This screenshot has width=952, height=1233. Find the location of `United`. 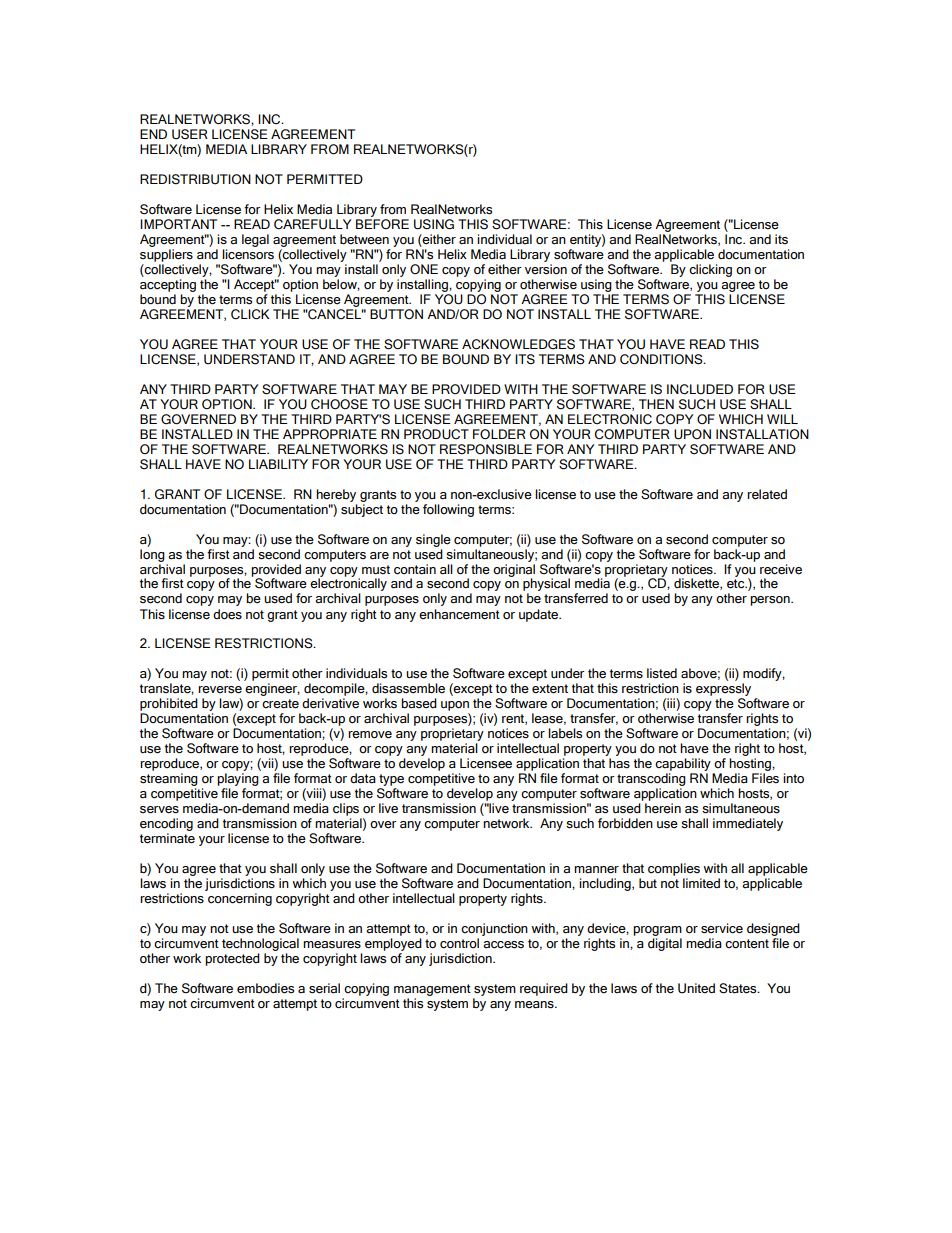

United is located at coordinates (696, 988).
